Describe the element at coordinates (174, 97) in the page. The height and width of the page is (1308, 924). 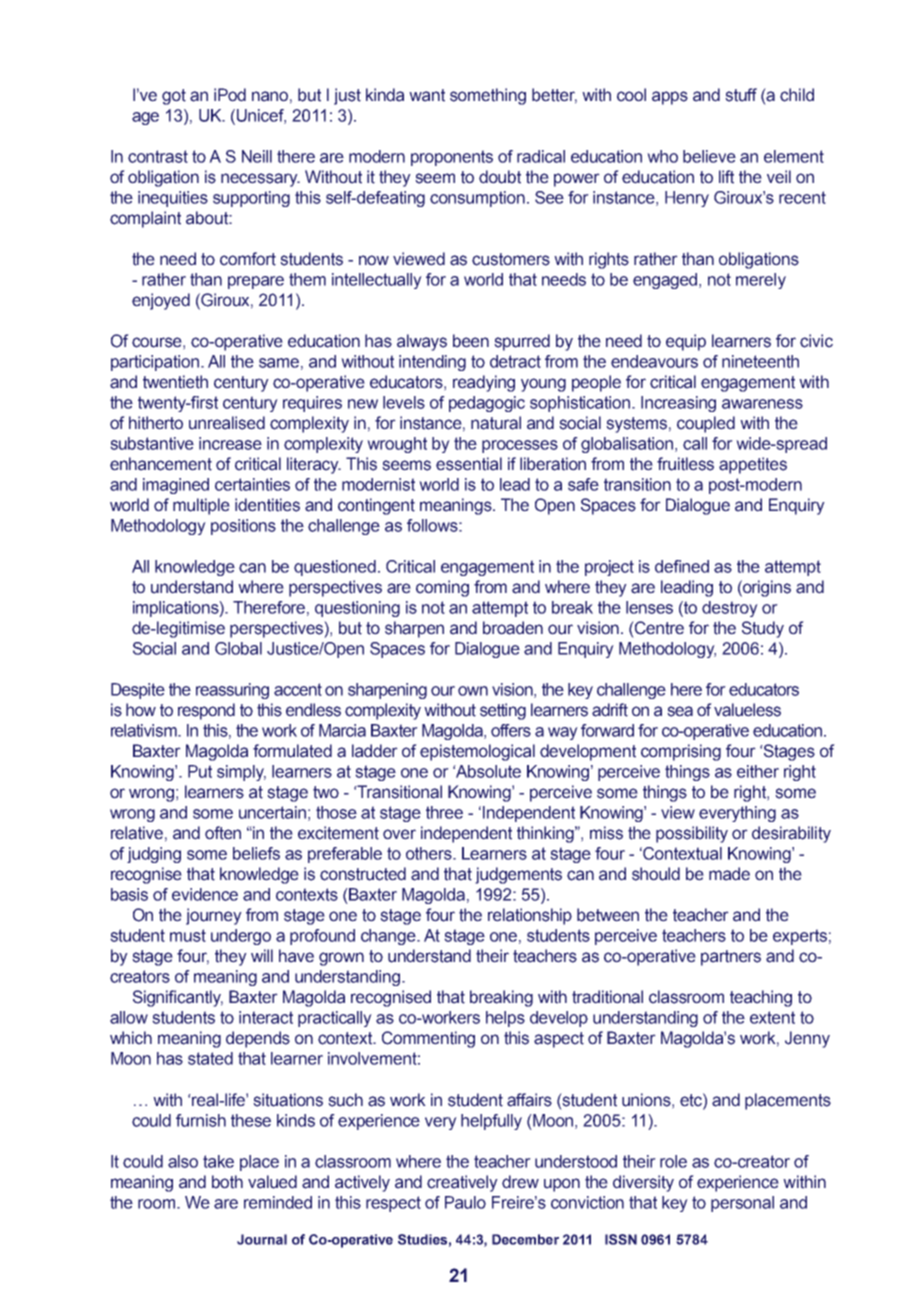
I see `got` at that location.
